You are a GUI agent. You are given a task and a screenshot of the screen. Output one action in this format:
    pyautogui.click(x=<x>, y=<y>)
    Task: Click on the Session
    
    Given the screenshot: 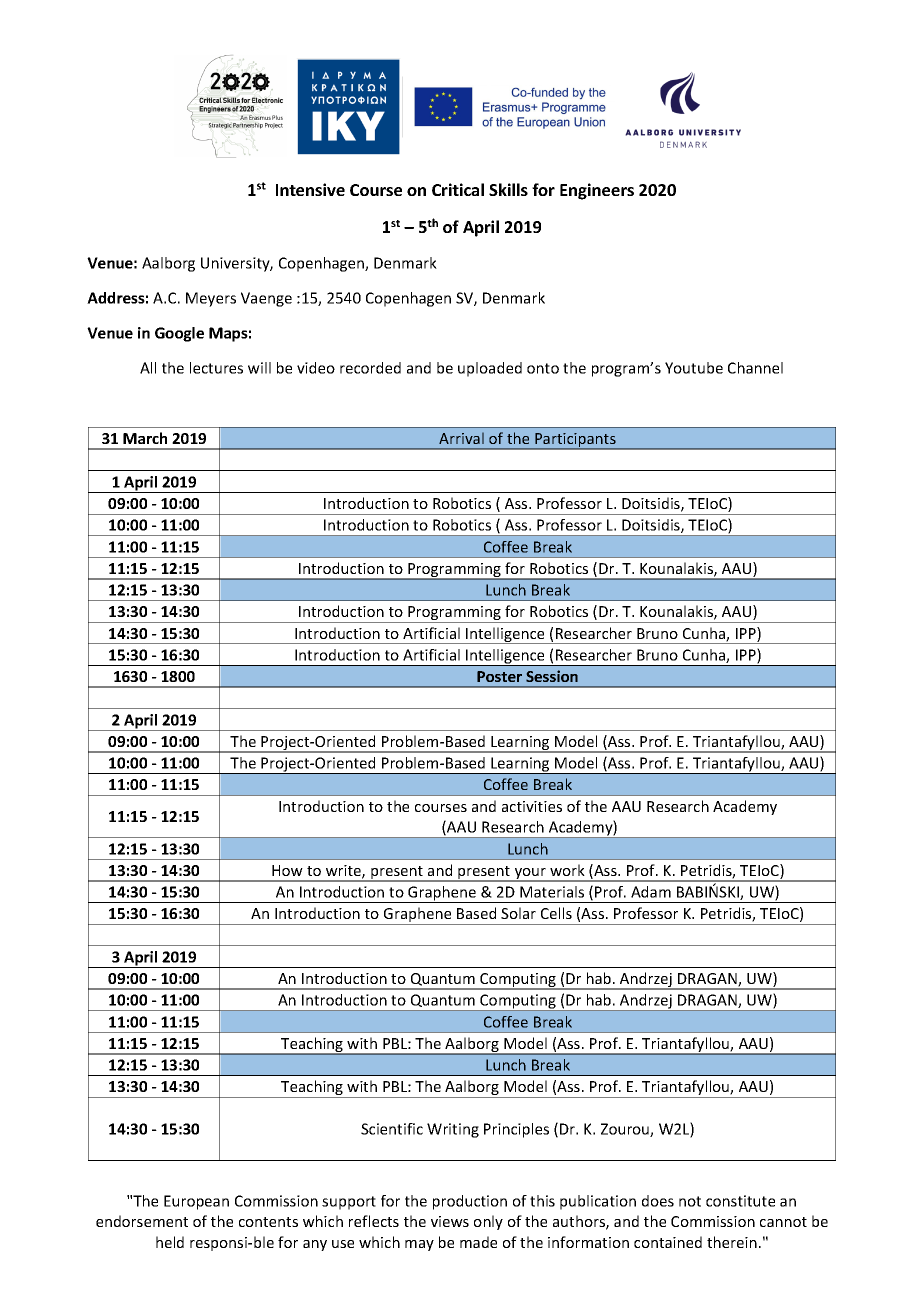 What is the action you would take?
    pyautogui.click(x=552, y=676)
